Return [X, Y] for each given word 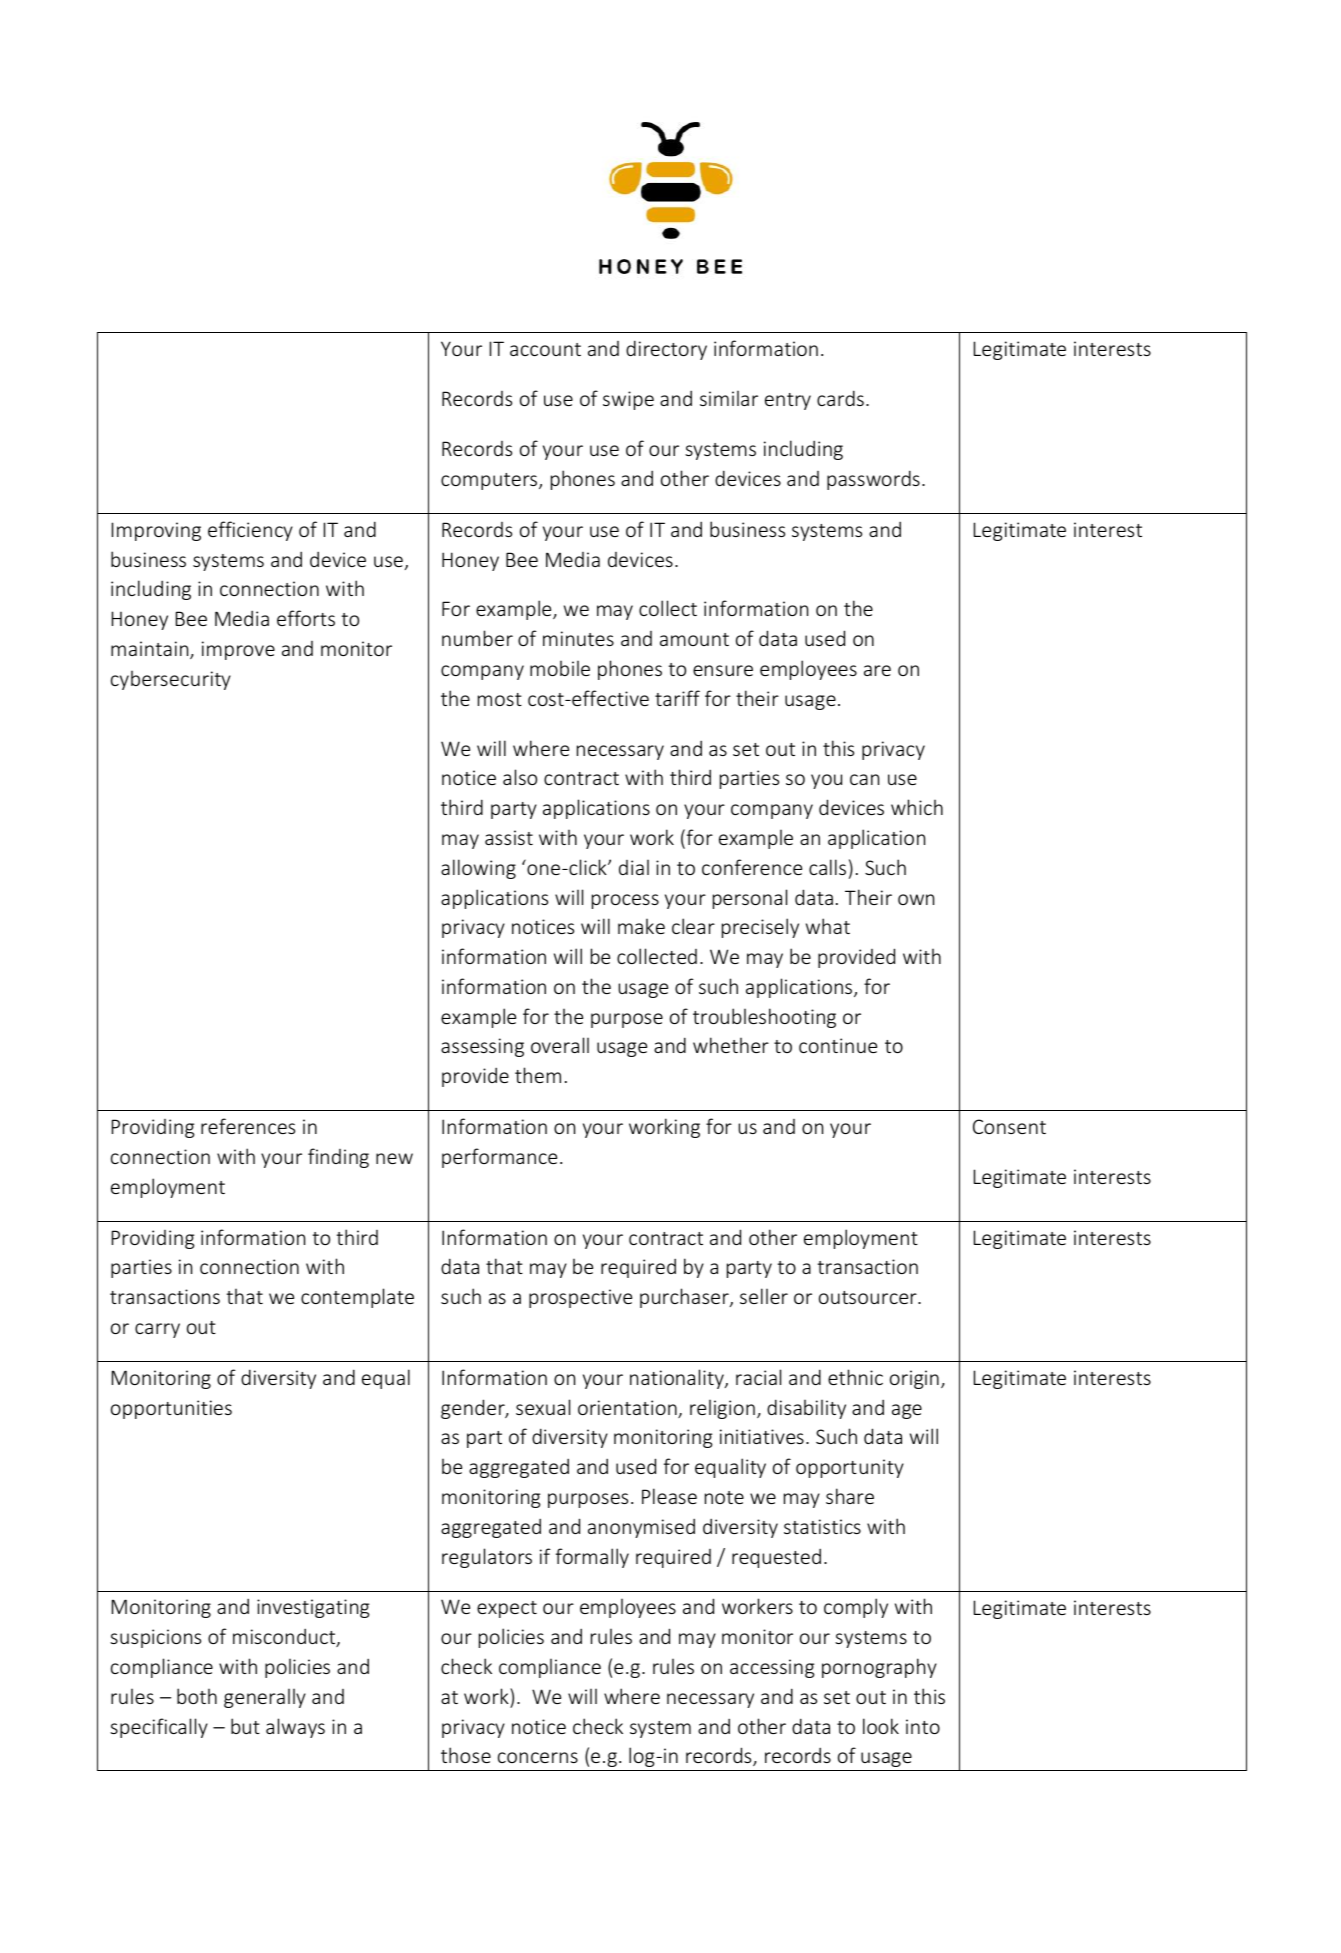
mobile [560, 668]
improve [238, 650]
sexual [543, 1407]
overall [560, 1045]
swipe [628, 400]
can [864, 779]
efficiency [250, 531]
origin [914, 1379]
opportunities [171, 1409]
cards [840, 398]
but [245, 1726]
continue [838, 1045]
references [248, 1126]
